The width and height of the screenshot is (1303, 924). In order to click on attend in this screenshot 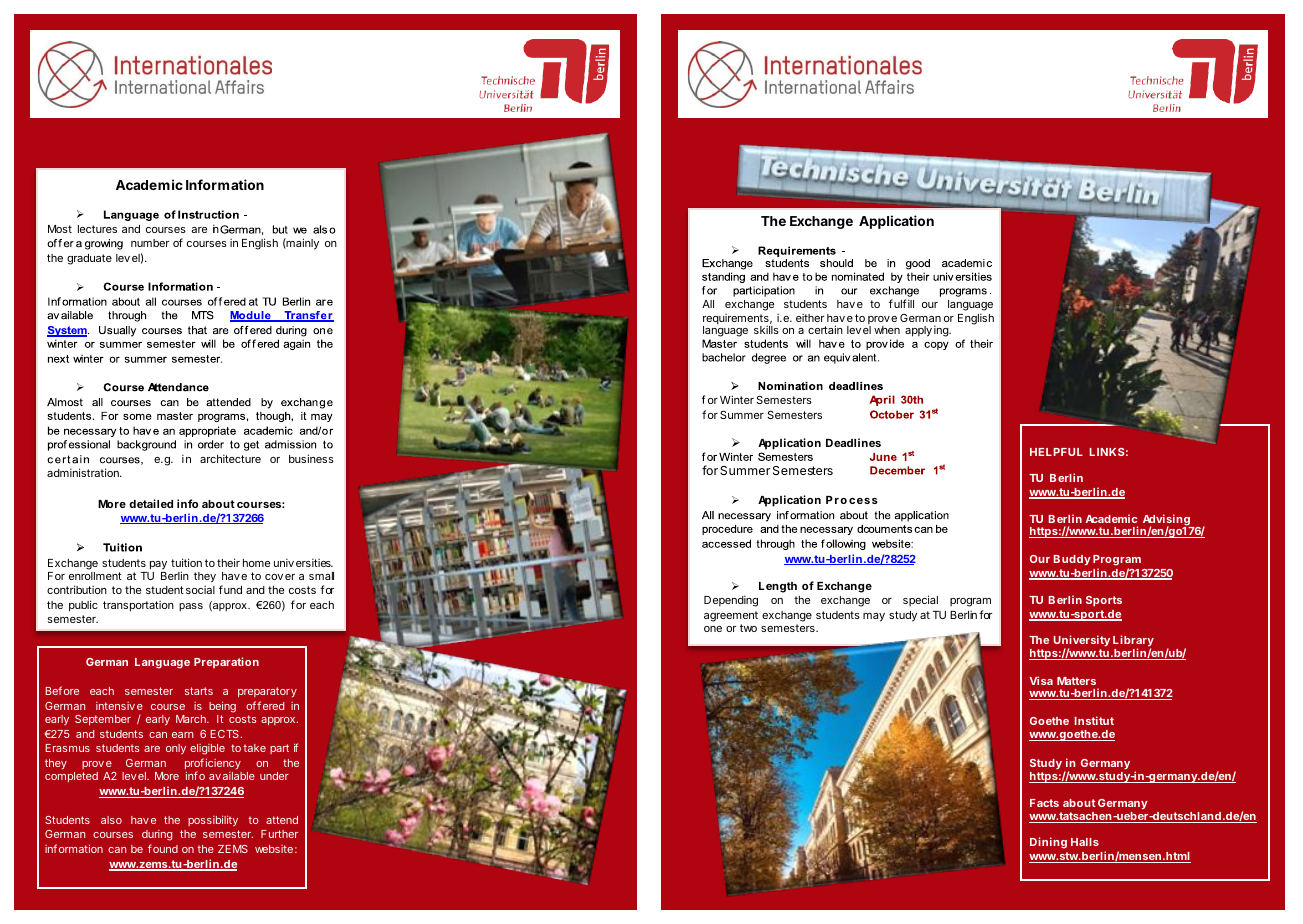, I will do `click(282, 820)`.
